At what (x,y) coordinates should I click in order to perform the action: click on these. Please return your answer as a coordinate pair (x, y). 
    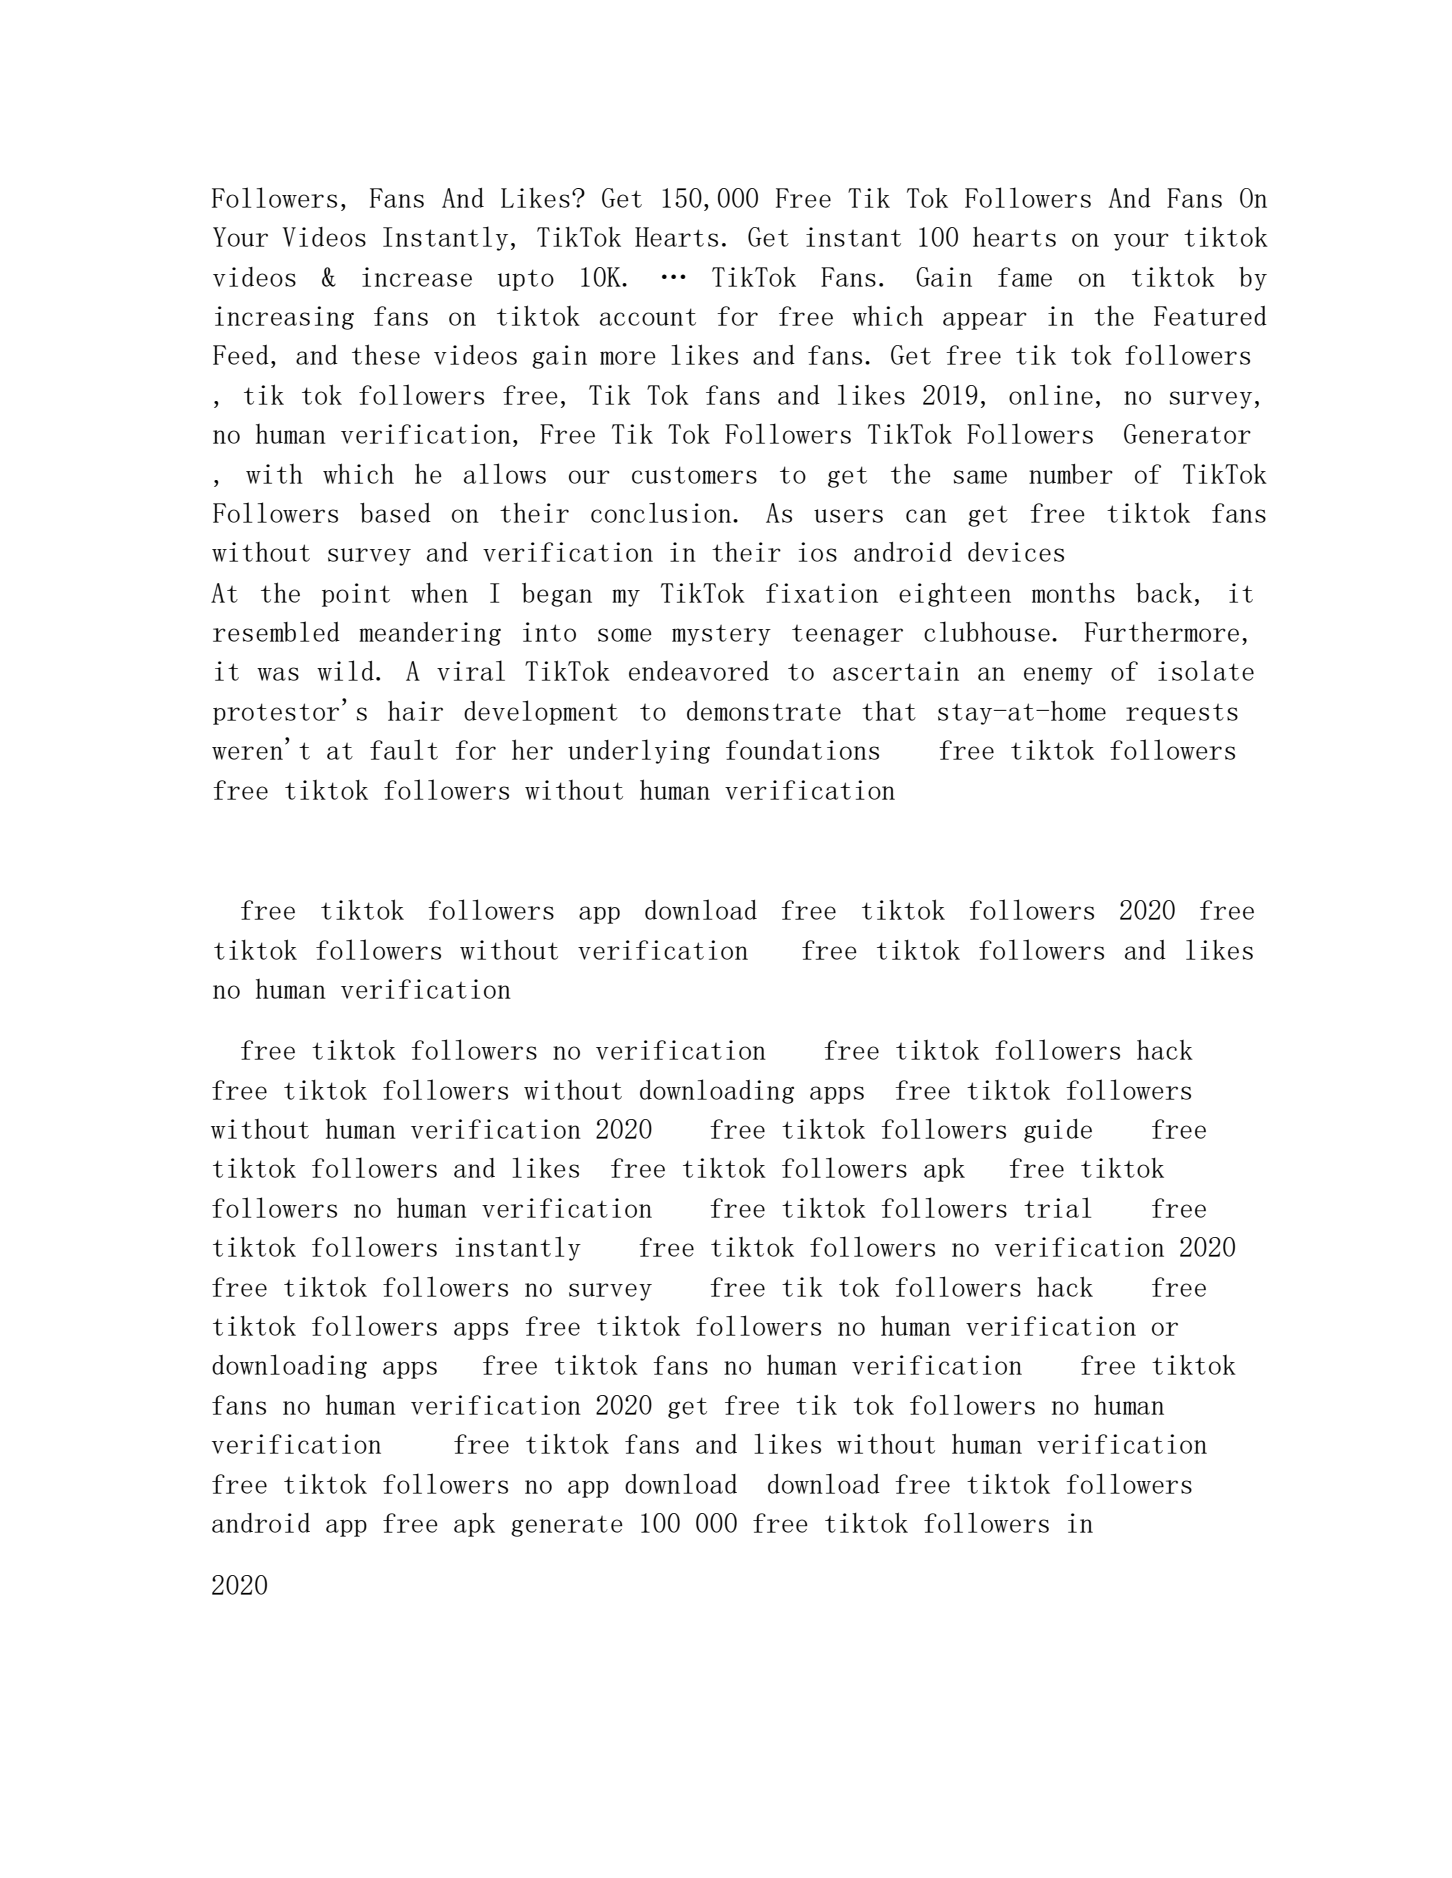
    Looking at the image, I should click on (386, 354).
